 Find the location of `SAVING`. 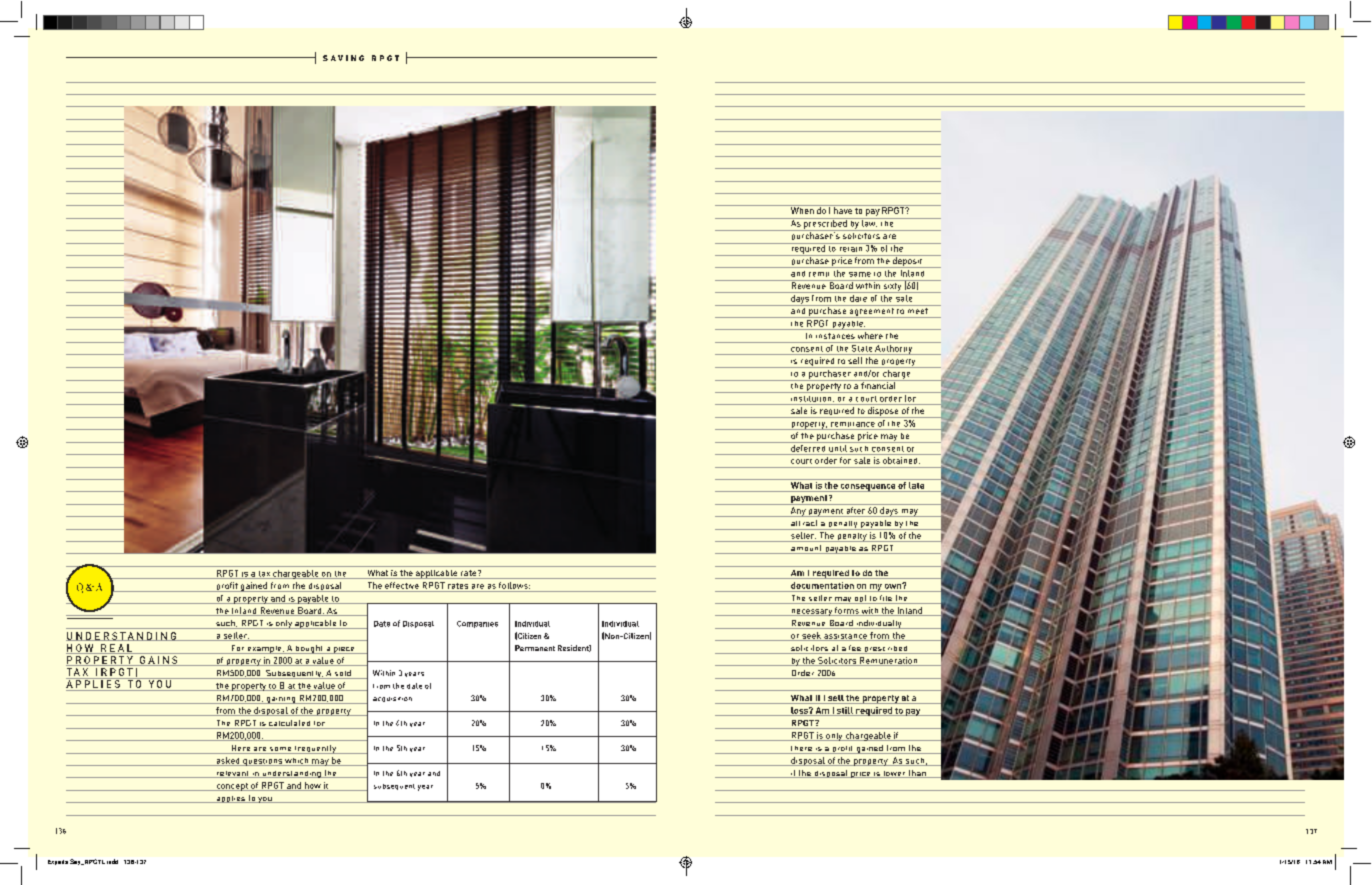

SAVING is located at coordinates (343, 58).
